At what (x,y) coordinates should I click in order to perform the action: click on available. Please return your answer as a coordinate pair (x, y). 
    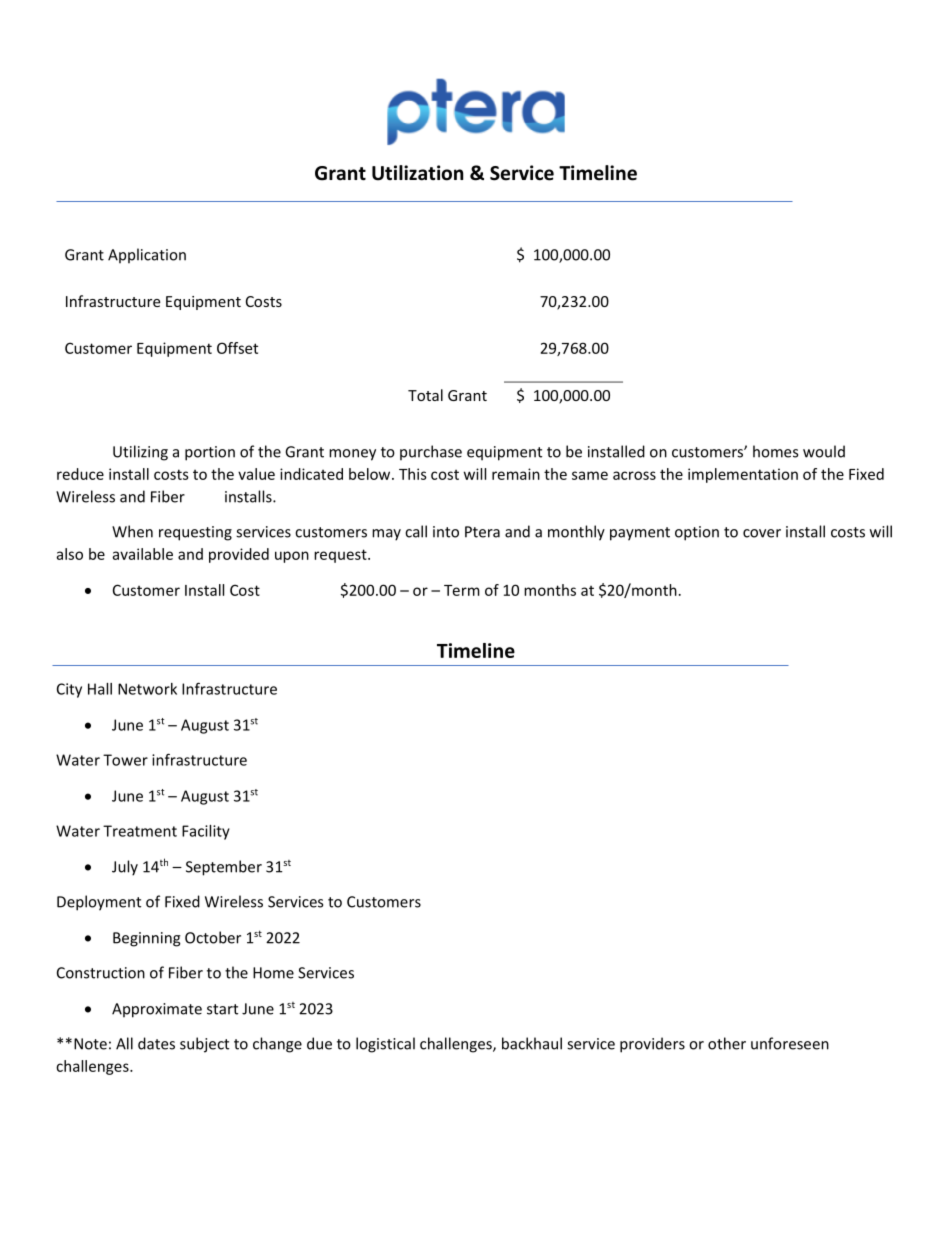
    Looking at the image, I should click on (142, 554).
